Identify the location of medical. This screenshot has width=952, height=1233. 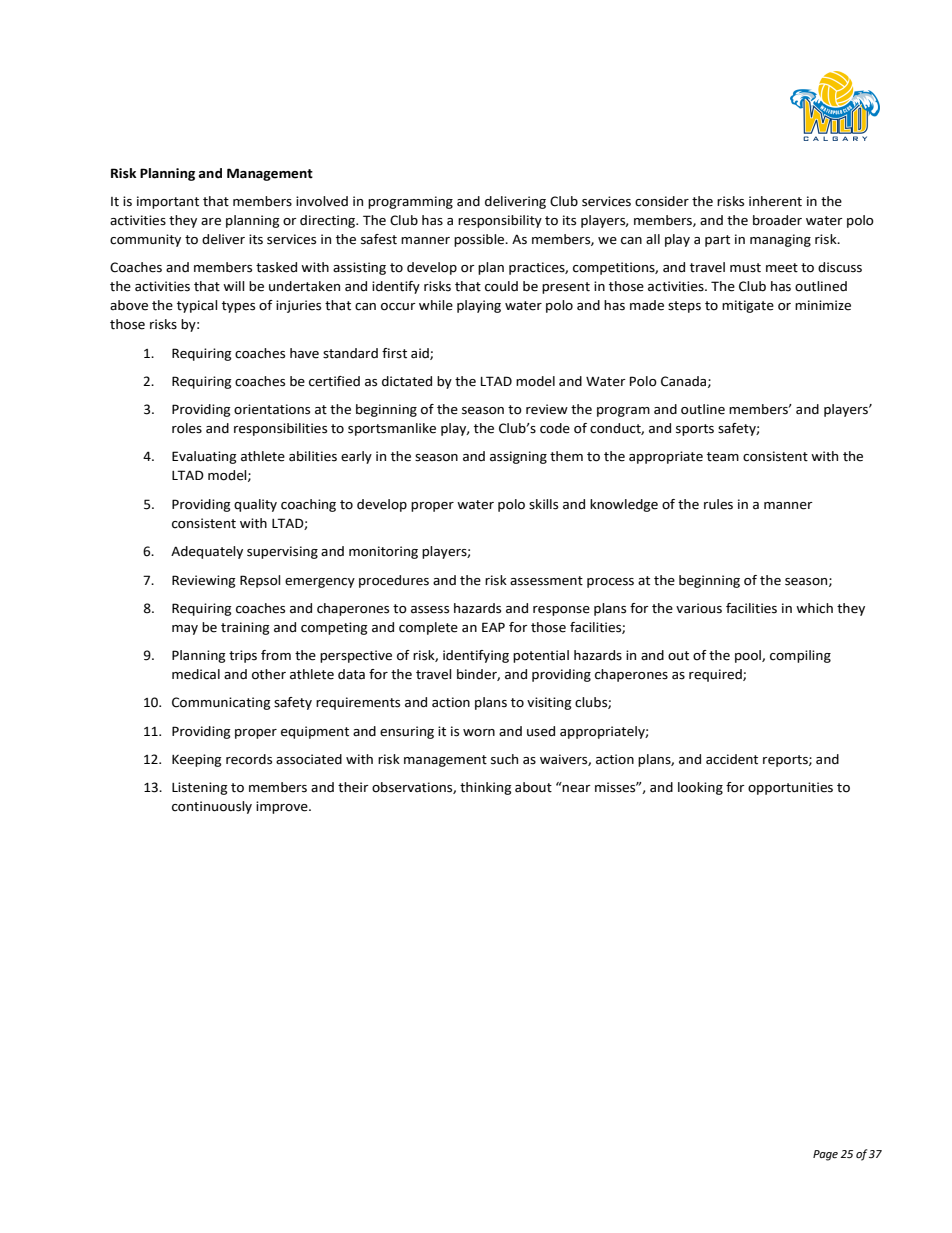
(196, 674).
